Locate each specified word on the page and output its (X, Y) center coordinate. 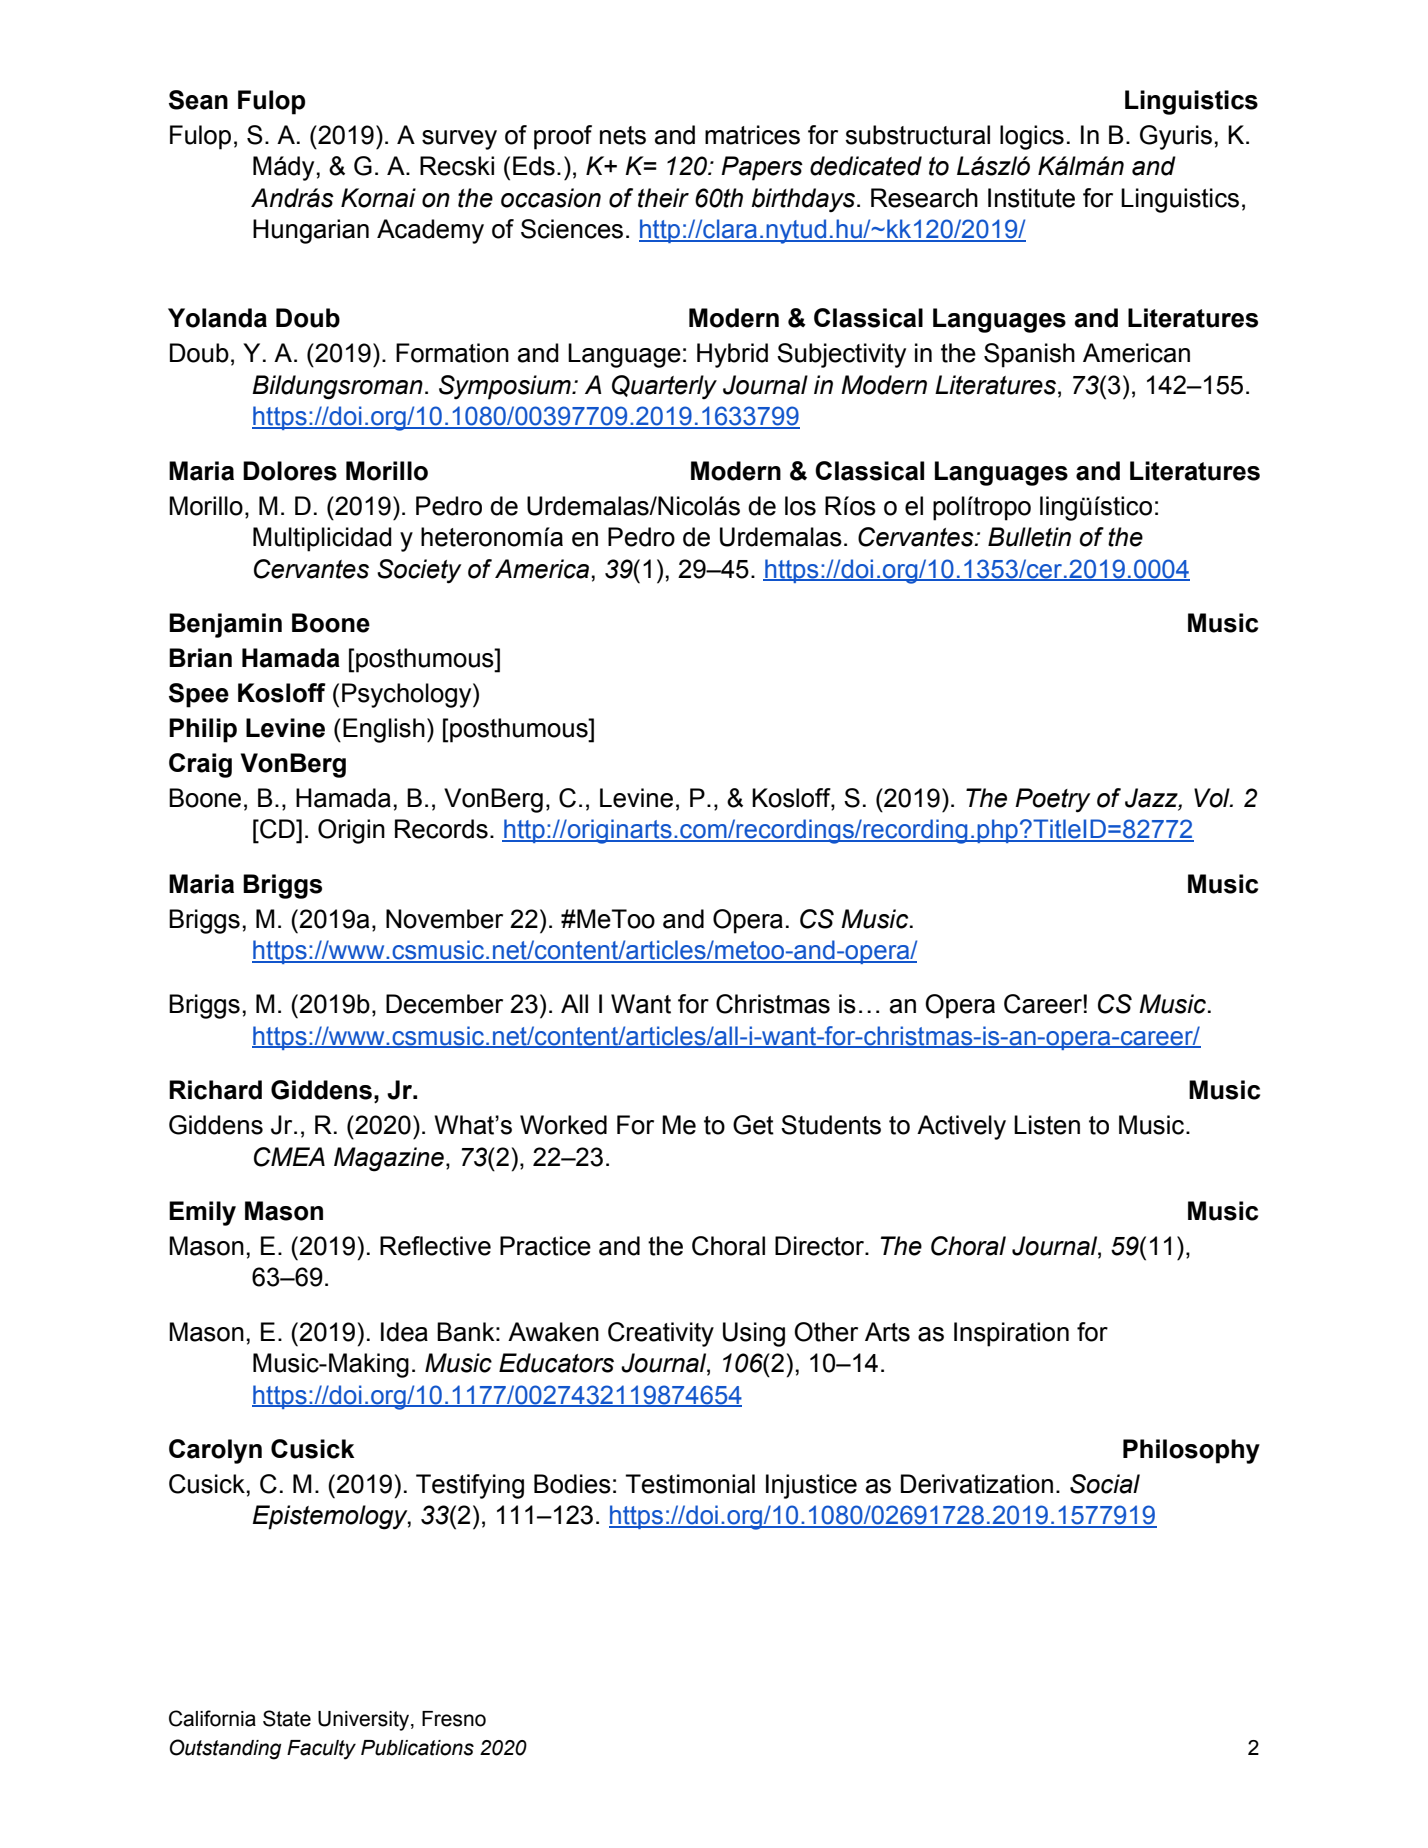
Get (753, 1125)
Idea (404, 1332)
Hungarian (311, 231)
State (287, 1718)
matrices (752, 135)
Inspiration (1011, 1334)
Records (441, 829)
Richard (215, 1090)
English (384, 730)
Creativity (661, 1334)
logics (1032, 137)
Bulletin (1029, 537)
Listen (1047, 1125)
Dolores (290, 471)
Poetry (1053, 800)
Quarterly (664, 387)
